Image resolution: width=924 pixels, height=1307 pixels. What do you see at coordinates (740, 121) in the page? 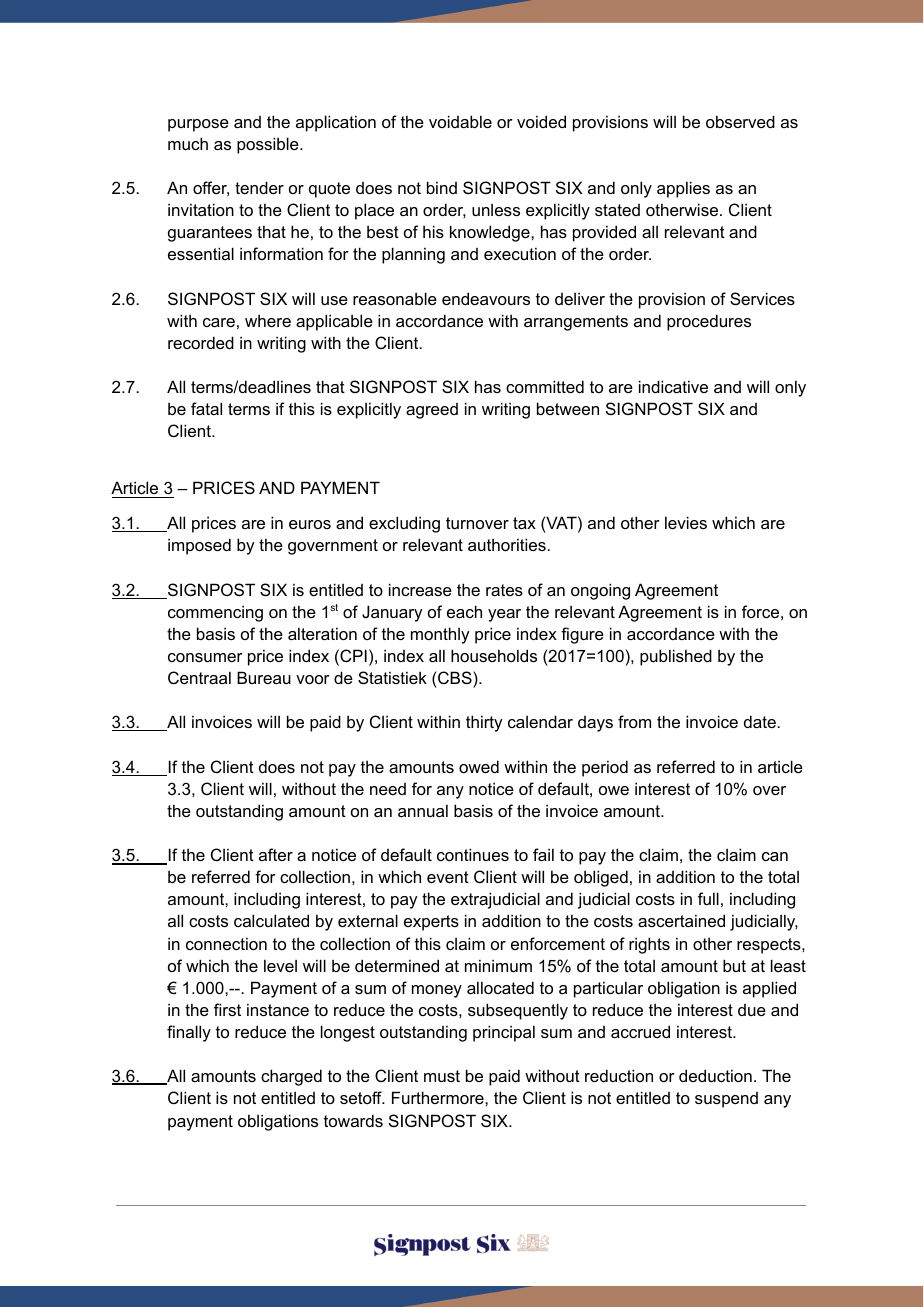
I see `observed` at bounding box center [740, 121].
